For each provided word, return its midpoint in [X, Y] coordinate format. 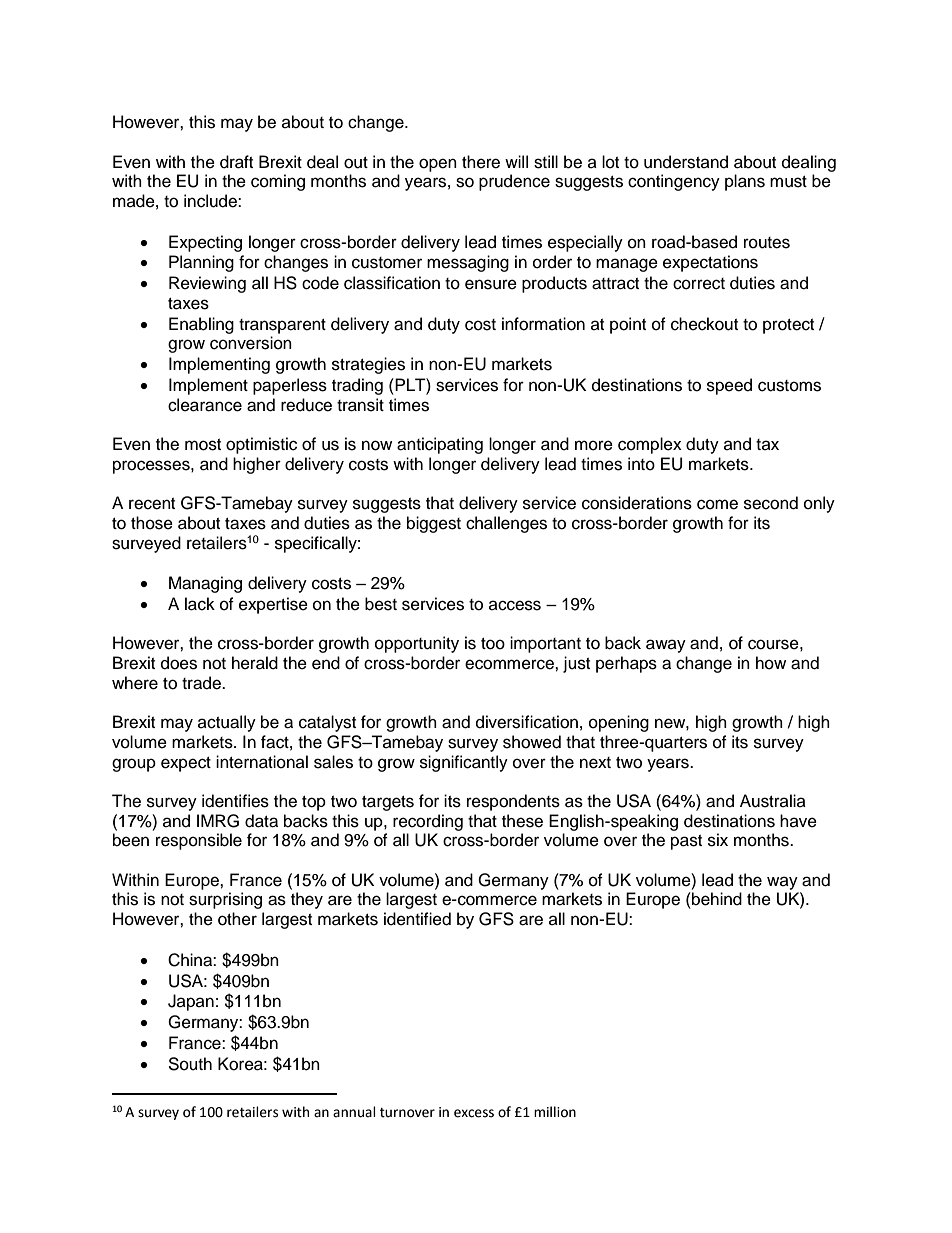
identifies [235, 801]
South [190, 1064]
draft [236, 162]
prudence [514, 182]
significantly [464, 763]
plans [745, 182]
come [717, 504]
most [203, 445]
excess [474, 1113]
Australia [773, 801]
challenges [506, 524]
